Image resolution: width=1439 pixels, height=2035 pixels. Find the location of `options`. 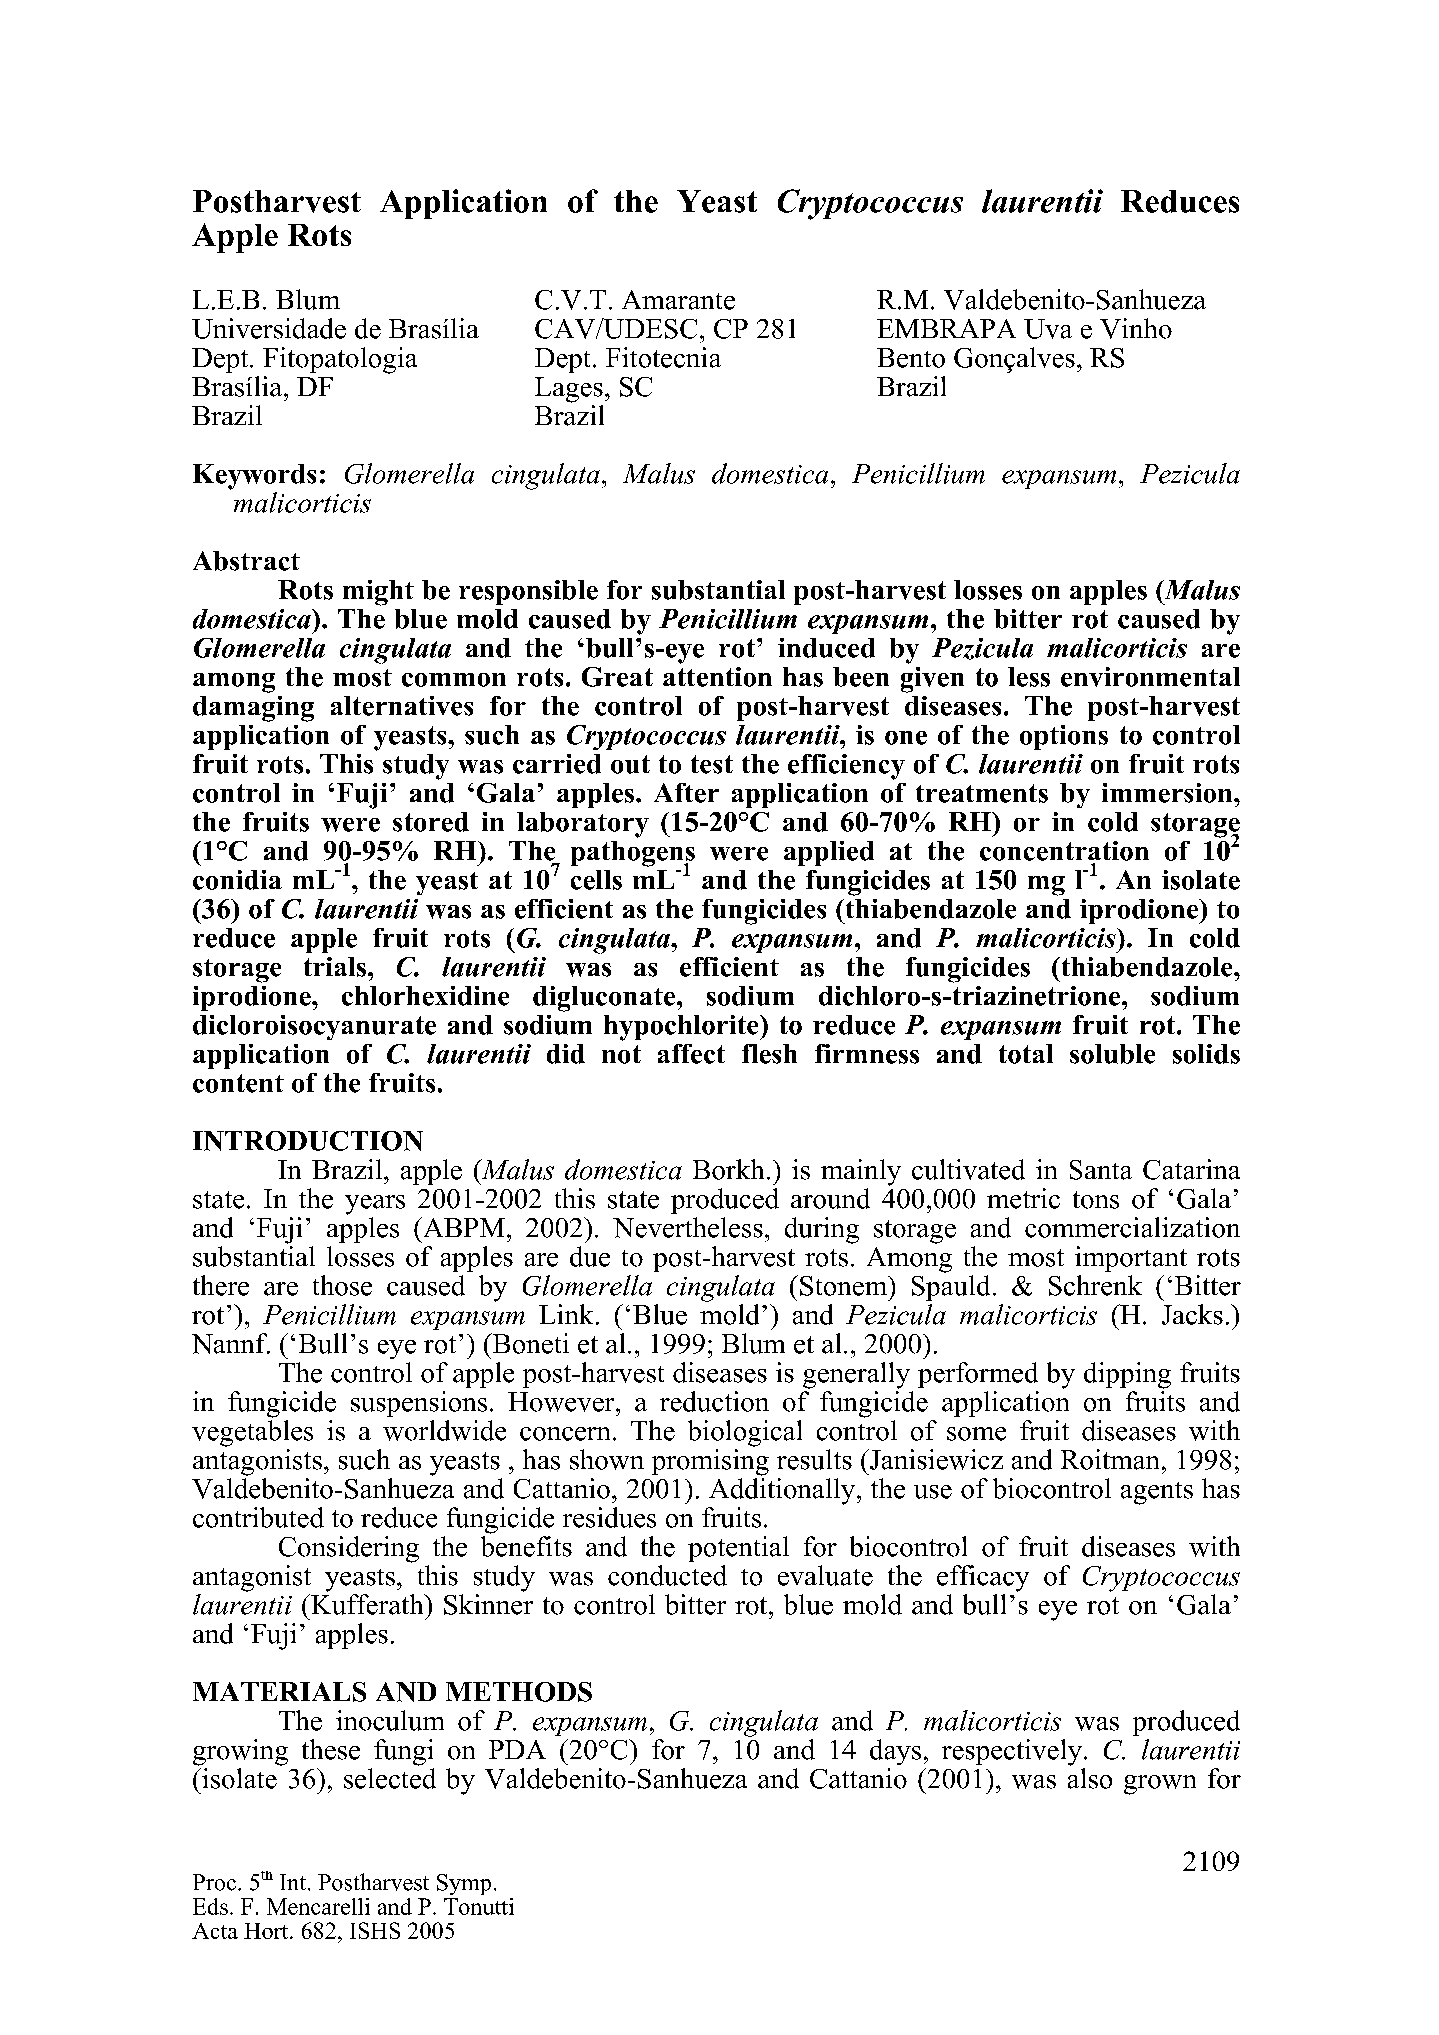

options is located at coordinates (1064, 737).
